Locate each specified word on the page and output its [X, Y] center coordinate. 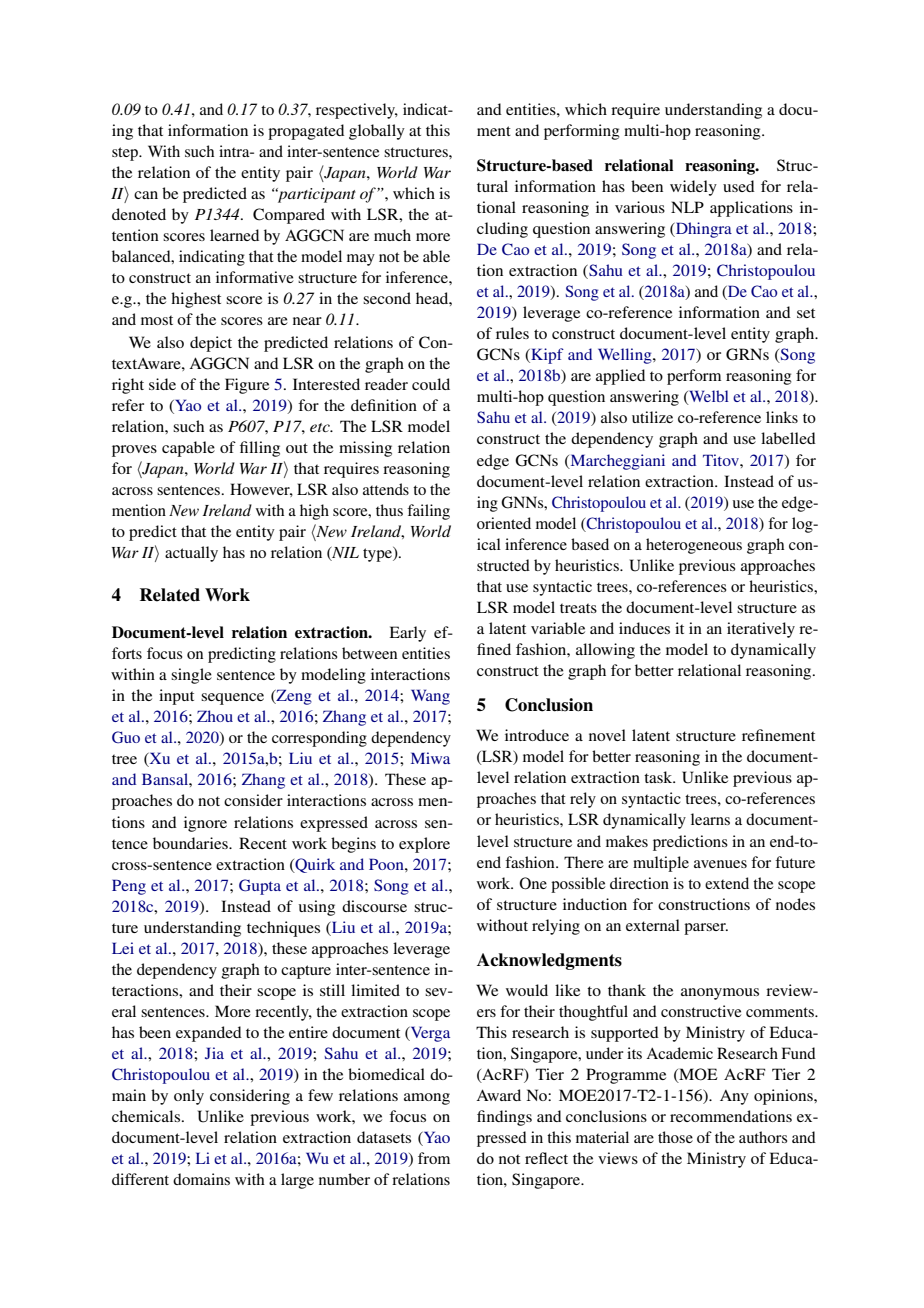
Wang [430, 697]
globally [377, 132]
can [146, 195]
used [739, 186]
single [191, 676]
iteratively [761, 630]
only [189, 1097]
